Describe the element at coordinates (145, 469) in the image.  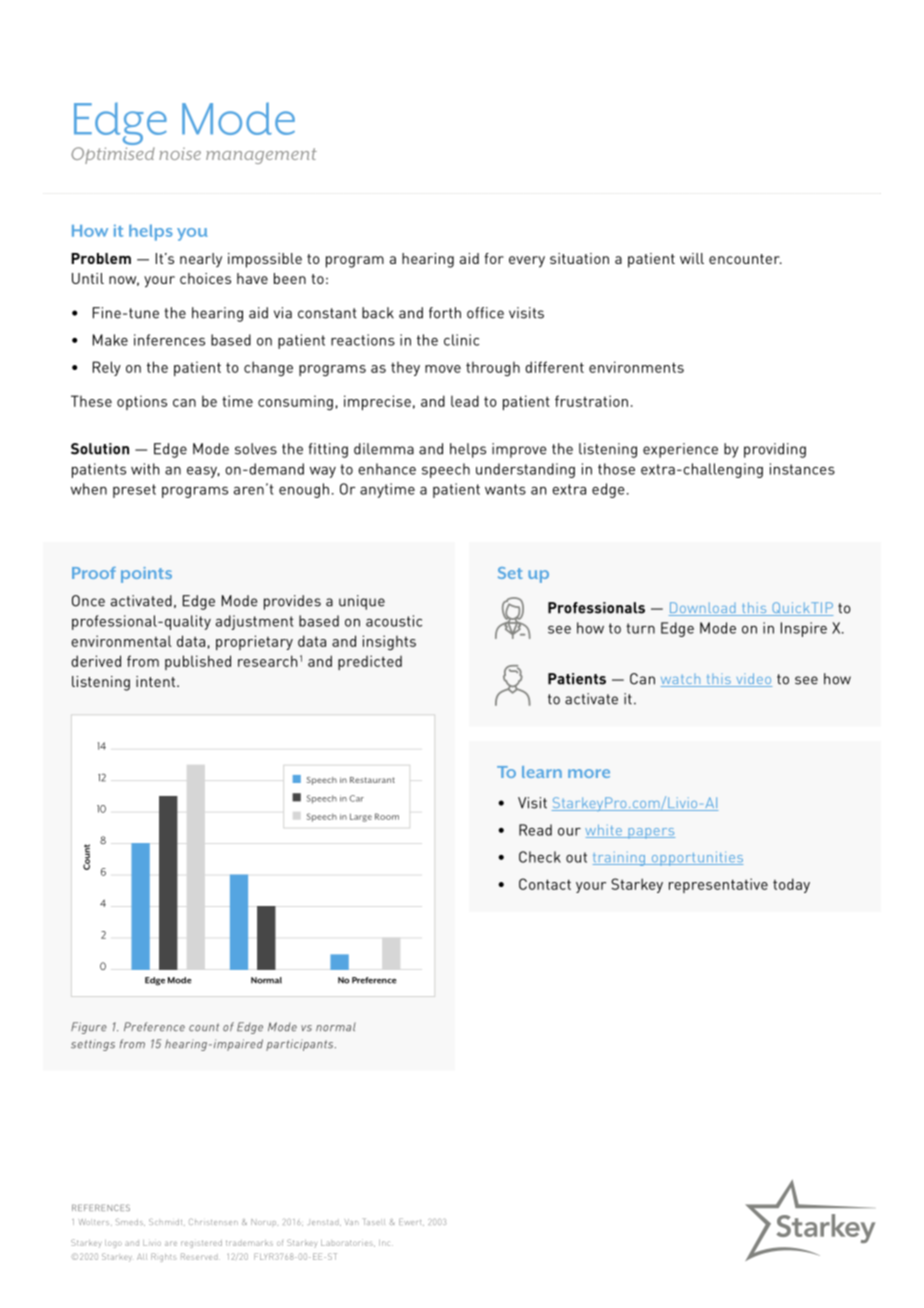
I see `with` at that location.
